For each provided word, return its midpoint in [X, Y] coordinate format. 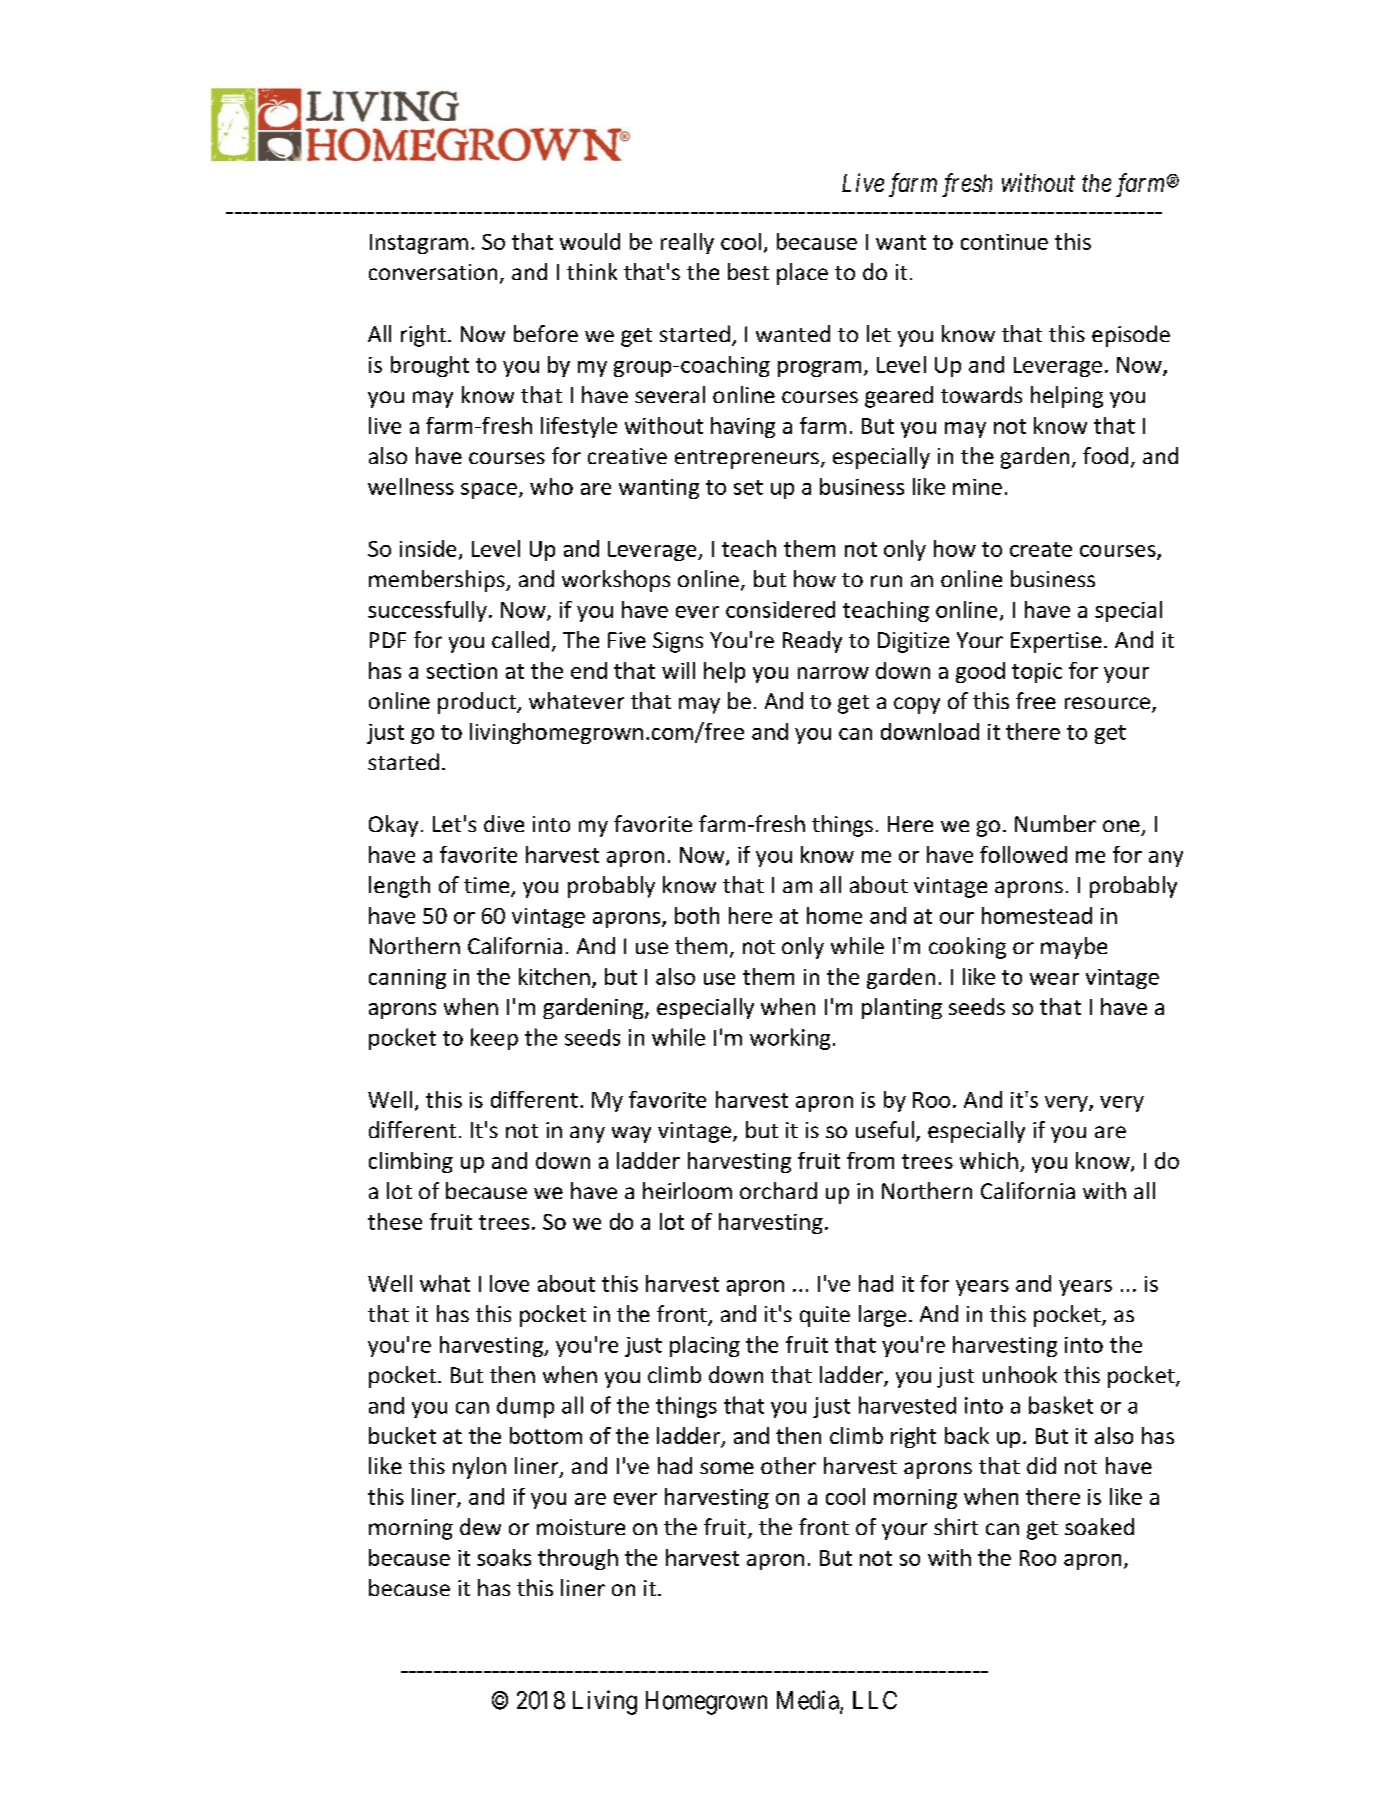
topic [1037, 673]
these [395, 1221]
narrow [833, 673]
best [748, 271]
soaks [504, 1557]
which [989, 1160]
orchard [778, 1190]
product [478, 703]
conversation [433, 272]
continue [1004, 242]
